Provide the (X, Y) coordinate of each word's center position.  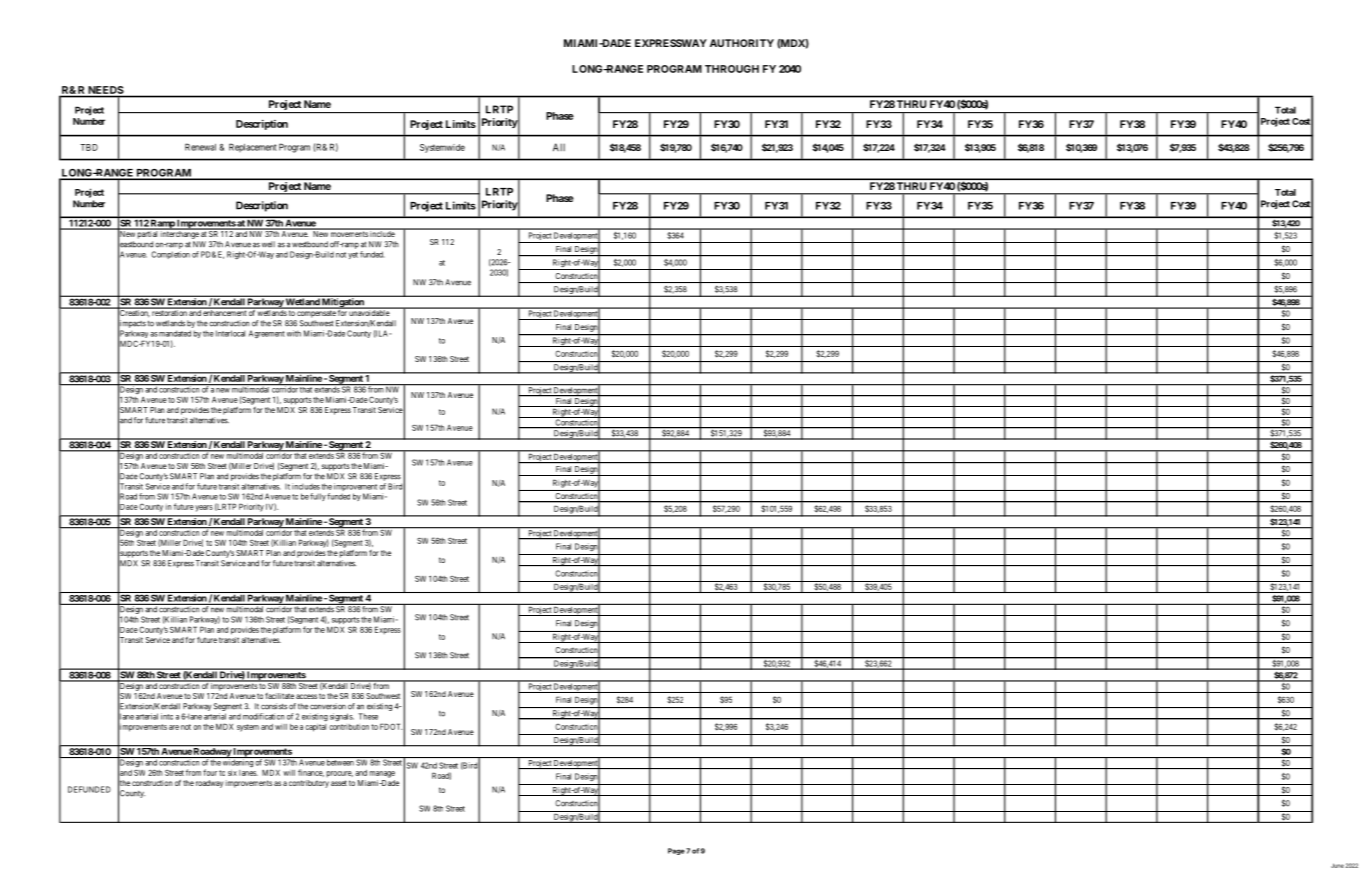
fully (318, 497)
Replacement (253, 147)
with (294, 333)
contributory (309, 784)
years (204, 508)
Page (676, 851)
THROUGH (732, 69)
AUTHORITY (742, 43)
